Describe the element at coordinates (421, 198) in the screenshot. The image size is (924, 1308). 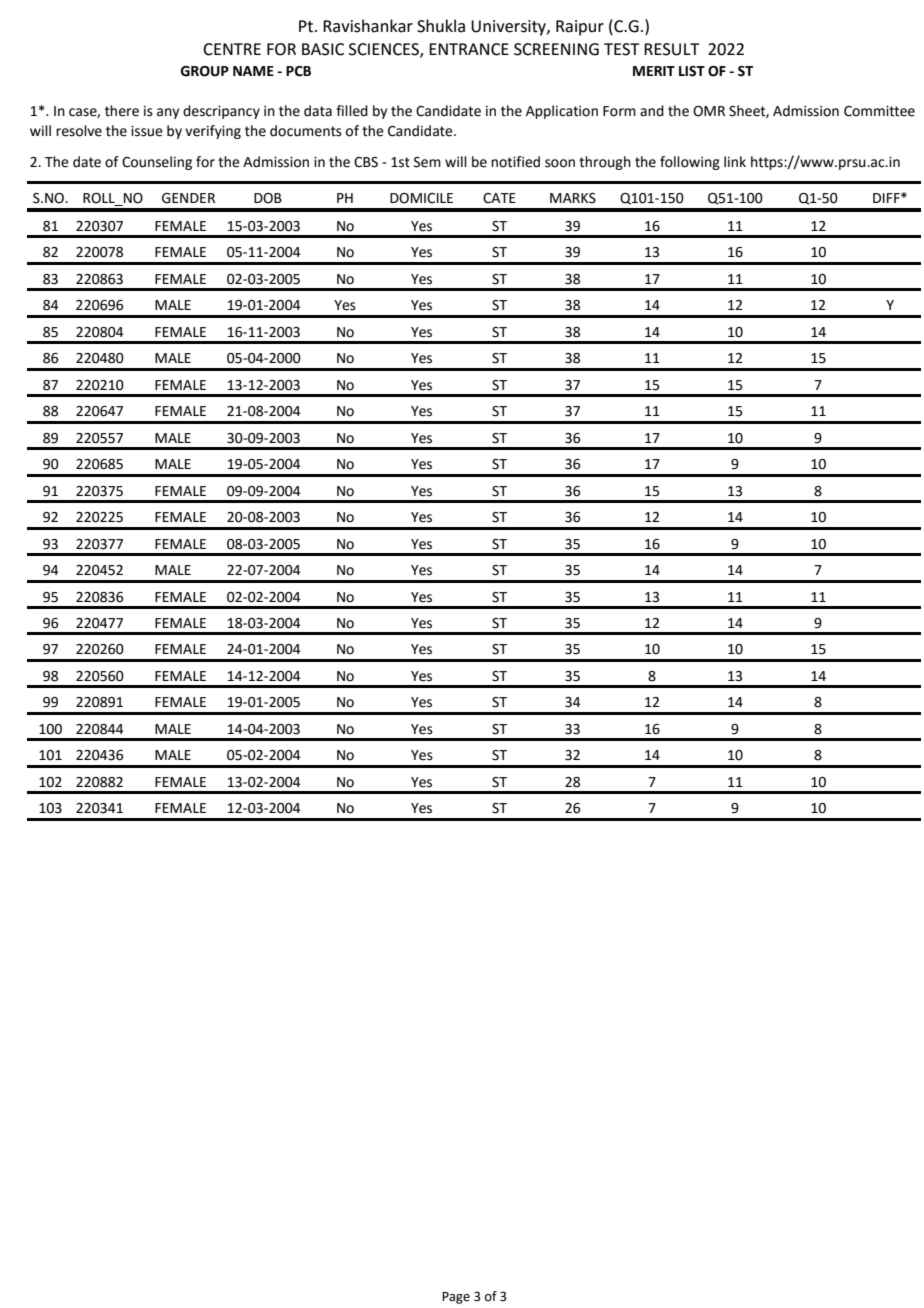
I see `DOMICILE` at that location.
